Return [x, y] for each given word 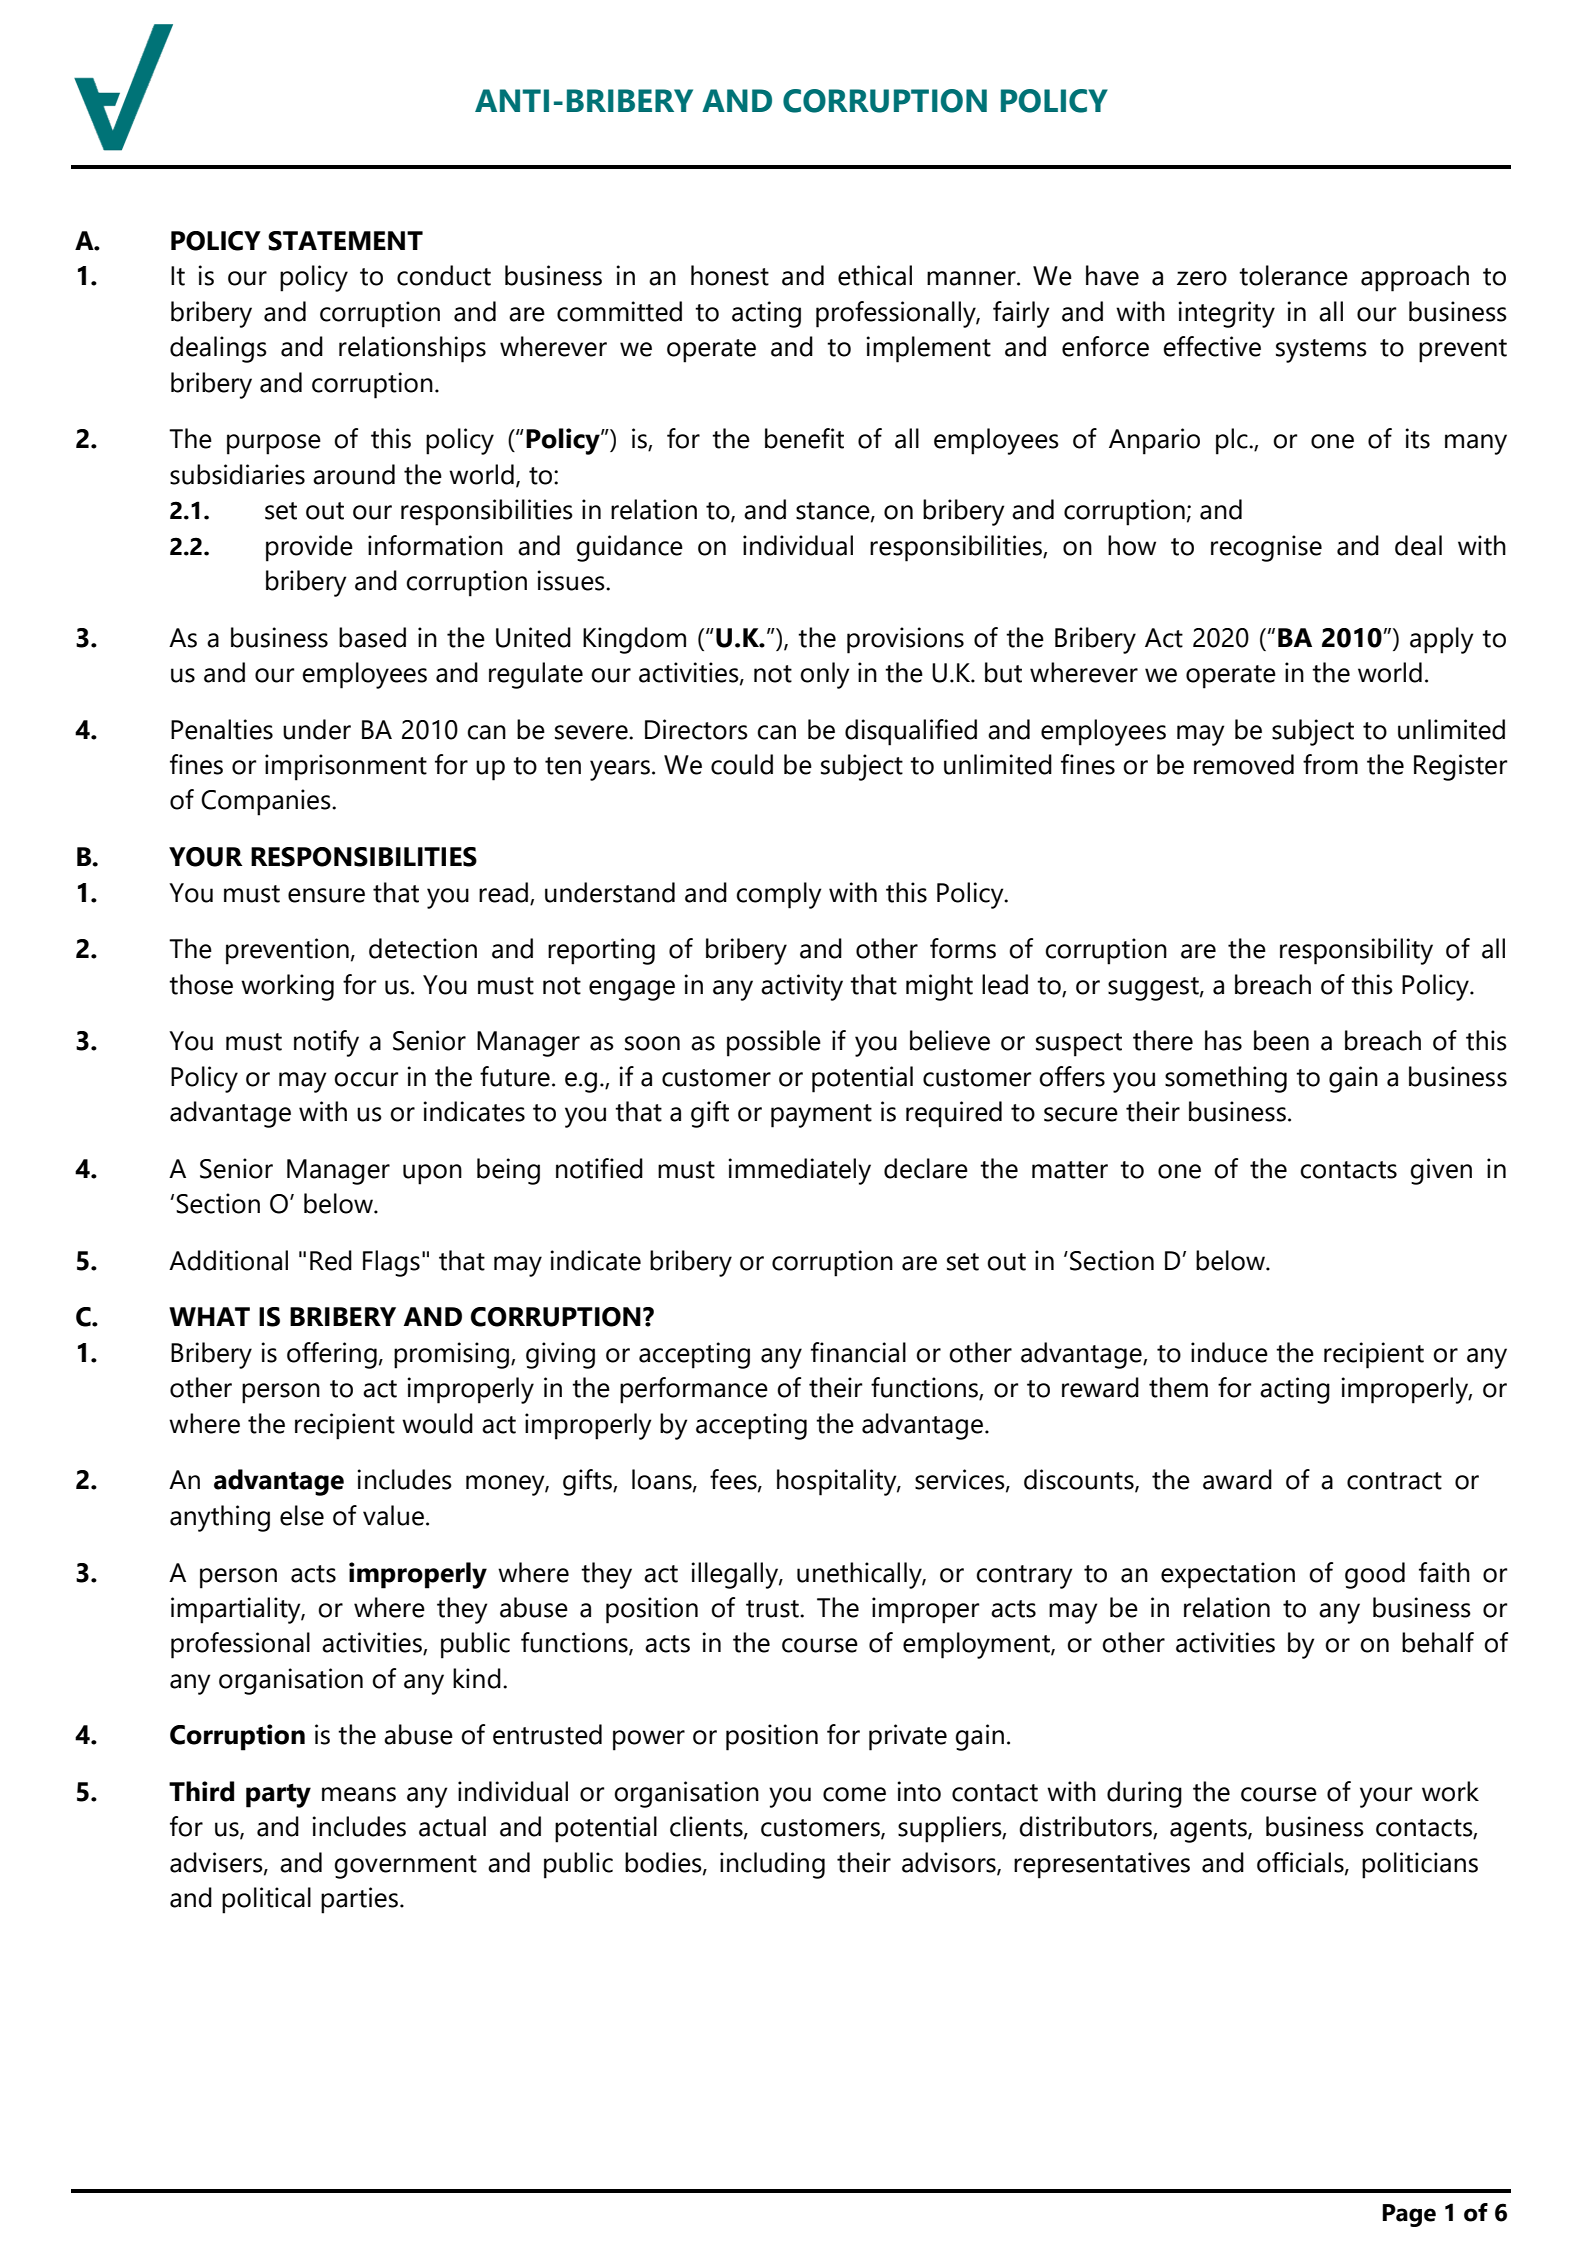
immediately [800, 1171]
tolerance [1293, 275]
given [1441, 1171]
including [772, 1865]
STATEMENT [345, 241]
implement [929, 349]
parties [361, 1900]
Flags [391, 1263]
